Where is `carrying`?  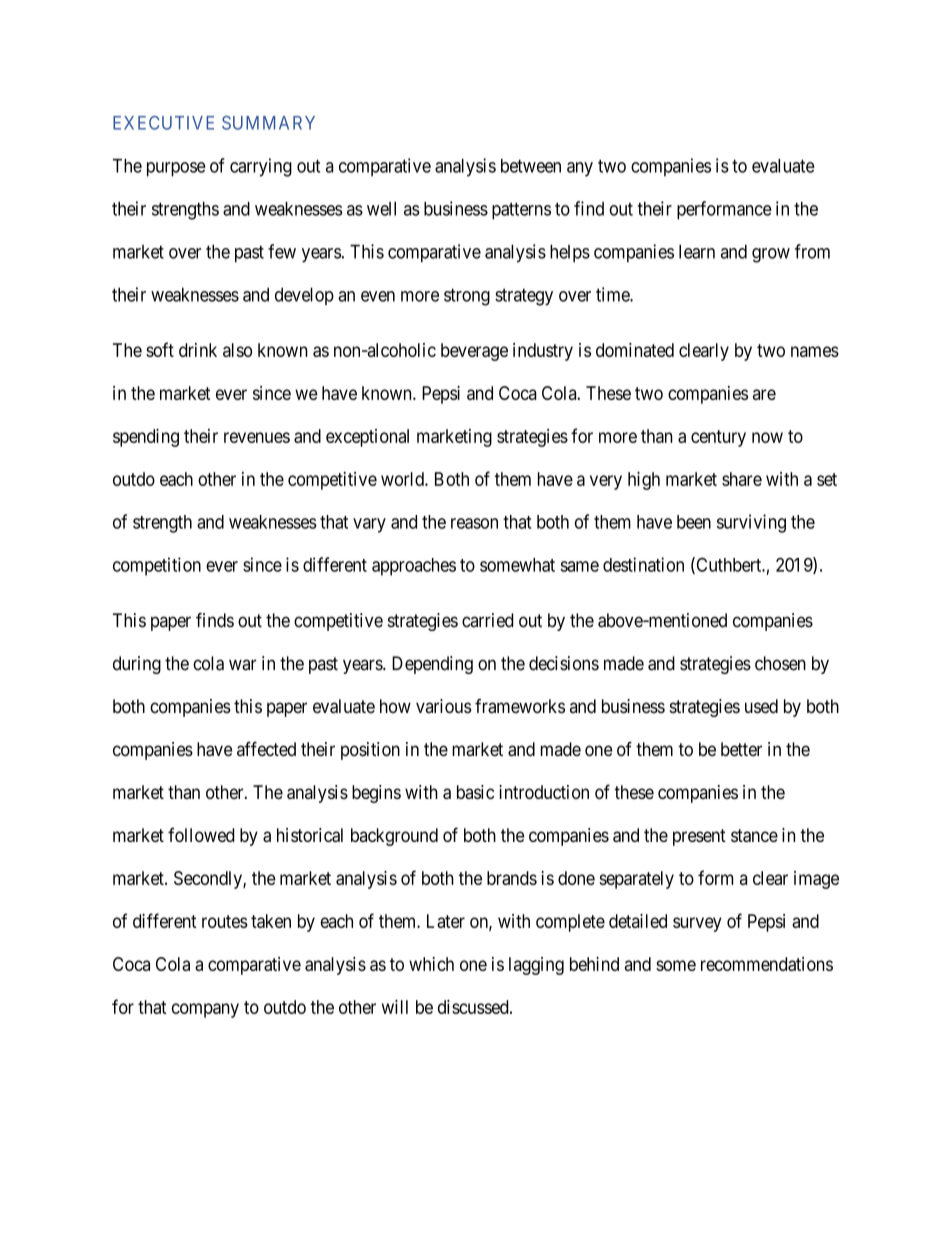
carrying is located at coordinates (261, 167).
